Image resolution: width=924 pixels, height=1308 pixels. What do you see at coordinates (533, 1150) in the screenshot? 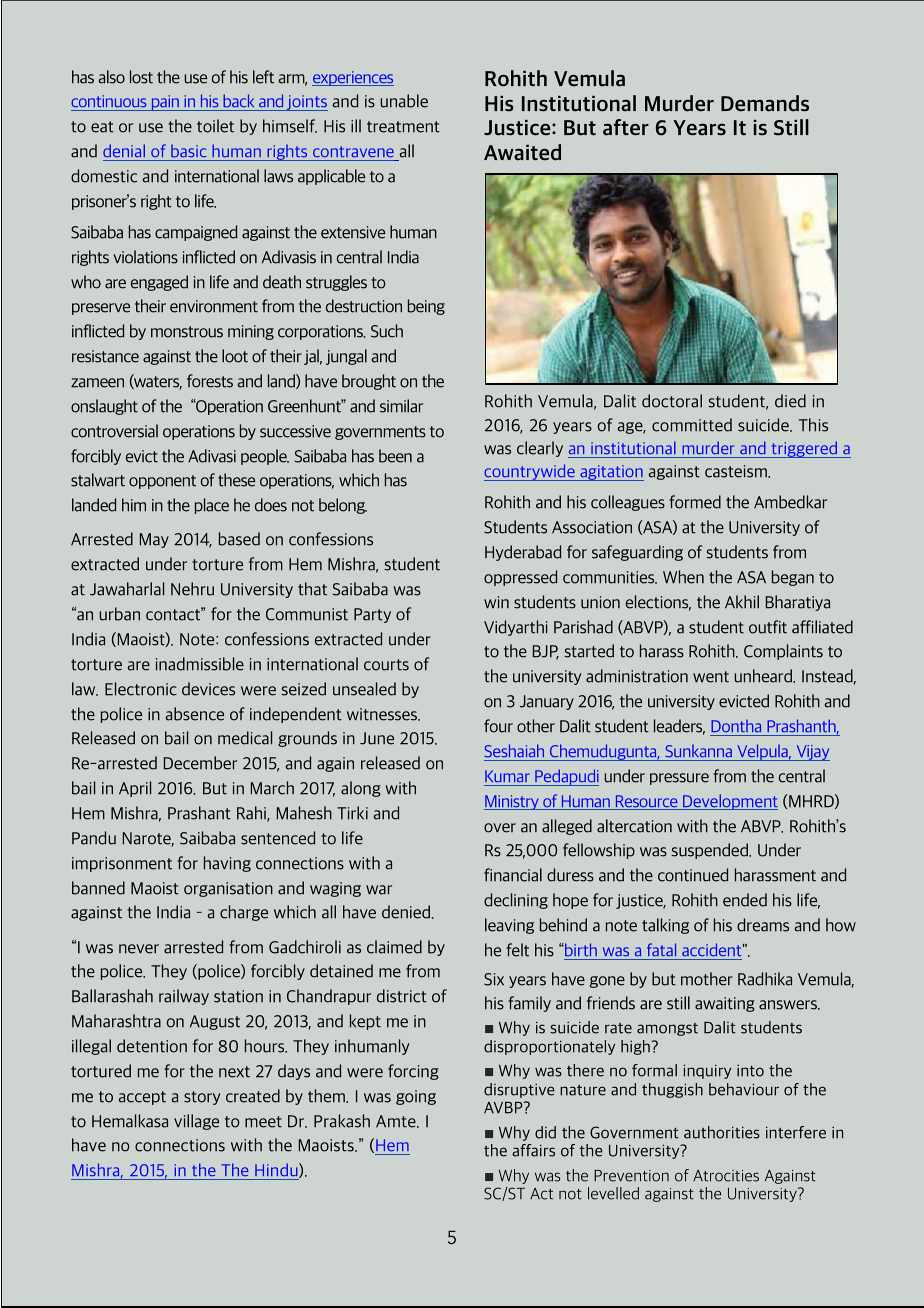
I see `affairs` at bounding box center [533, 1150].
